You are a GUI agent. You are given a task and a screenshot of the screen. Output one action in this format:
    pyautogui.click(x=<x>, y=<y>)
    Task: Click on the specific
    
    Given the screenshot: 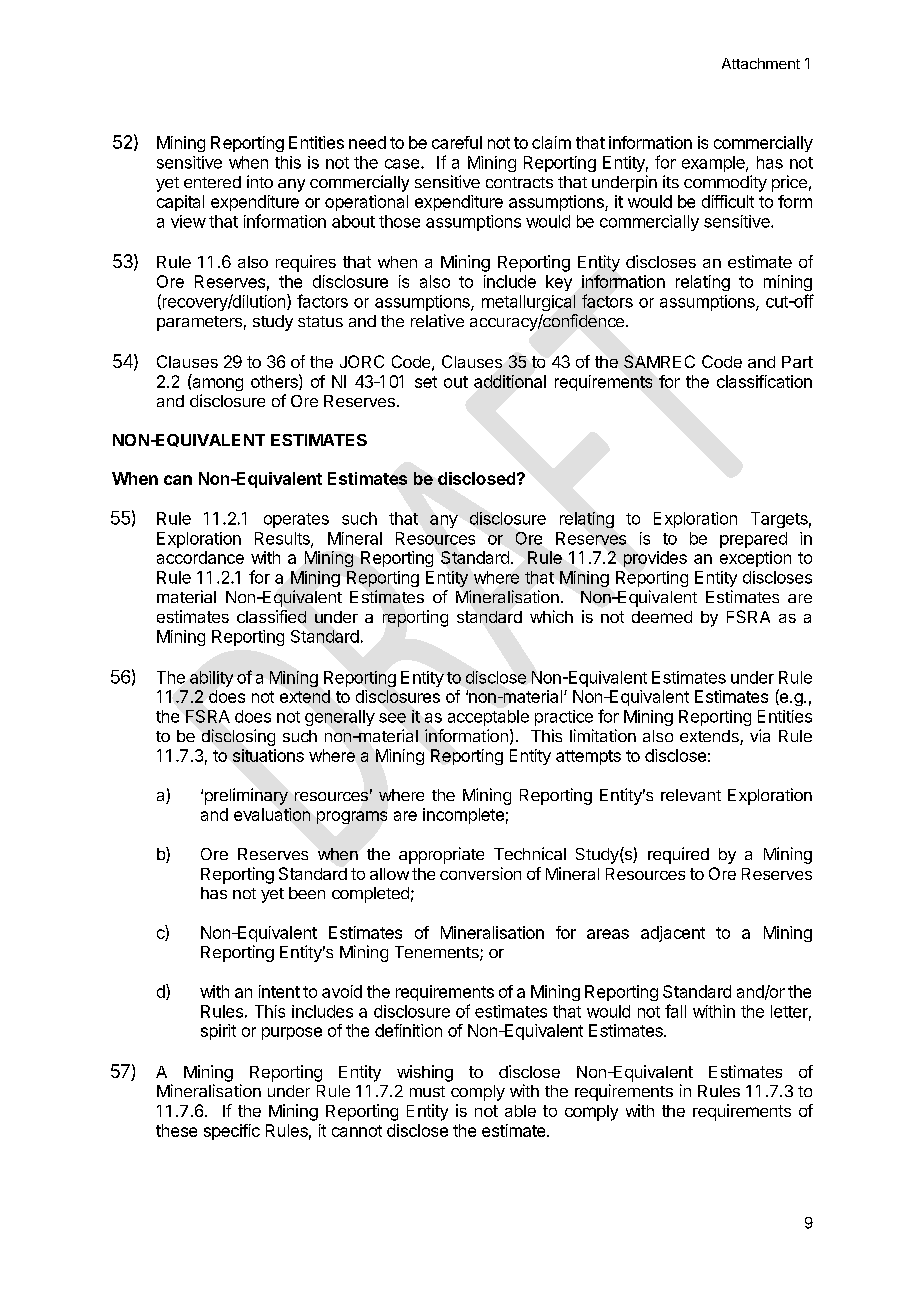 What is the action you would take?
    pyautogui.click(x=232, y=1132)
